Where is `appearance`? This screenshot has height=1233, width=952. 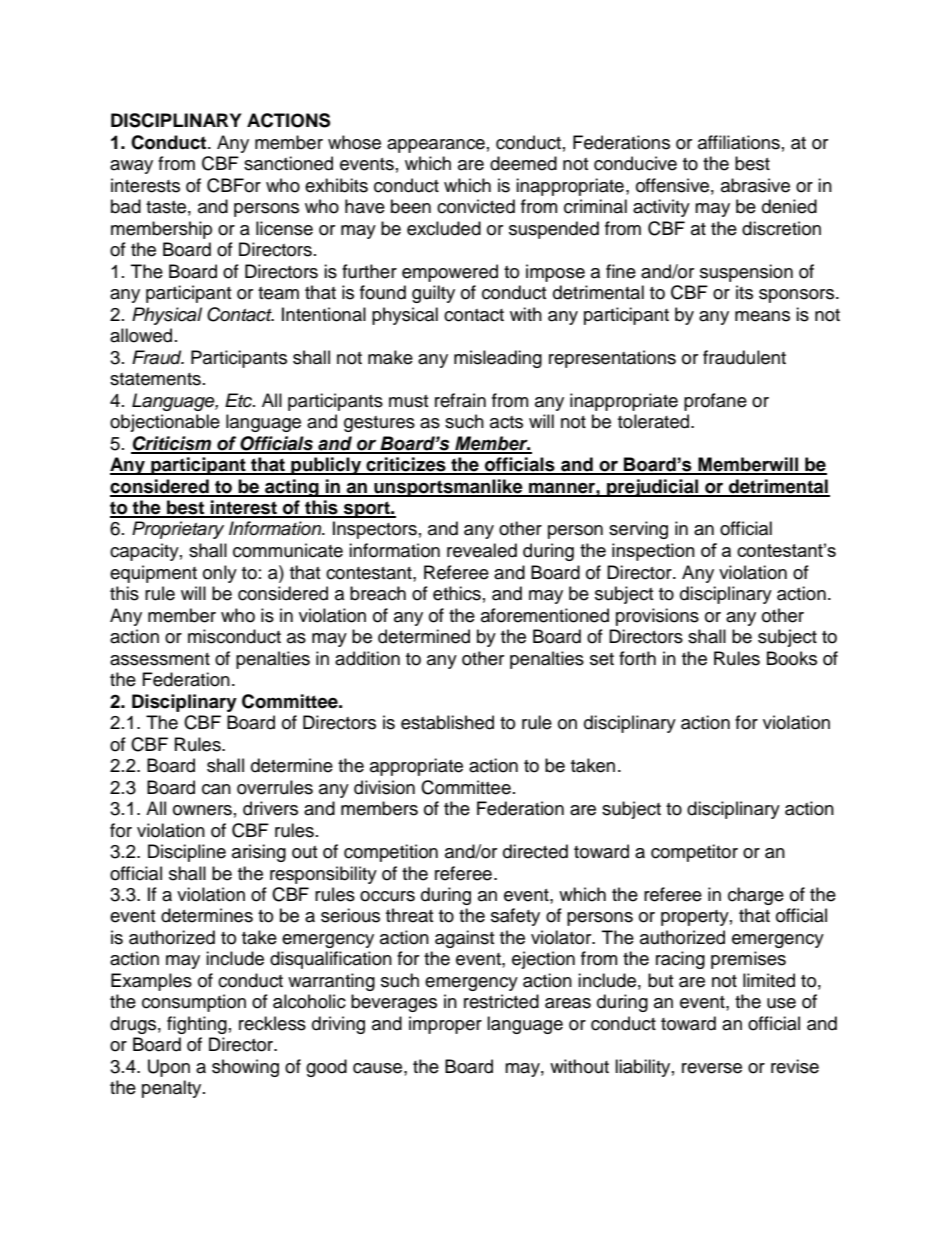 appearance is located at coordinates (436, 146).
